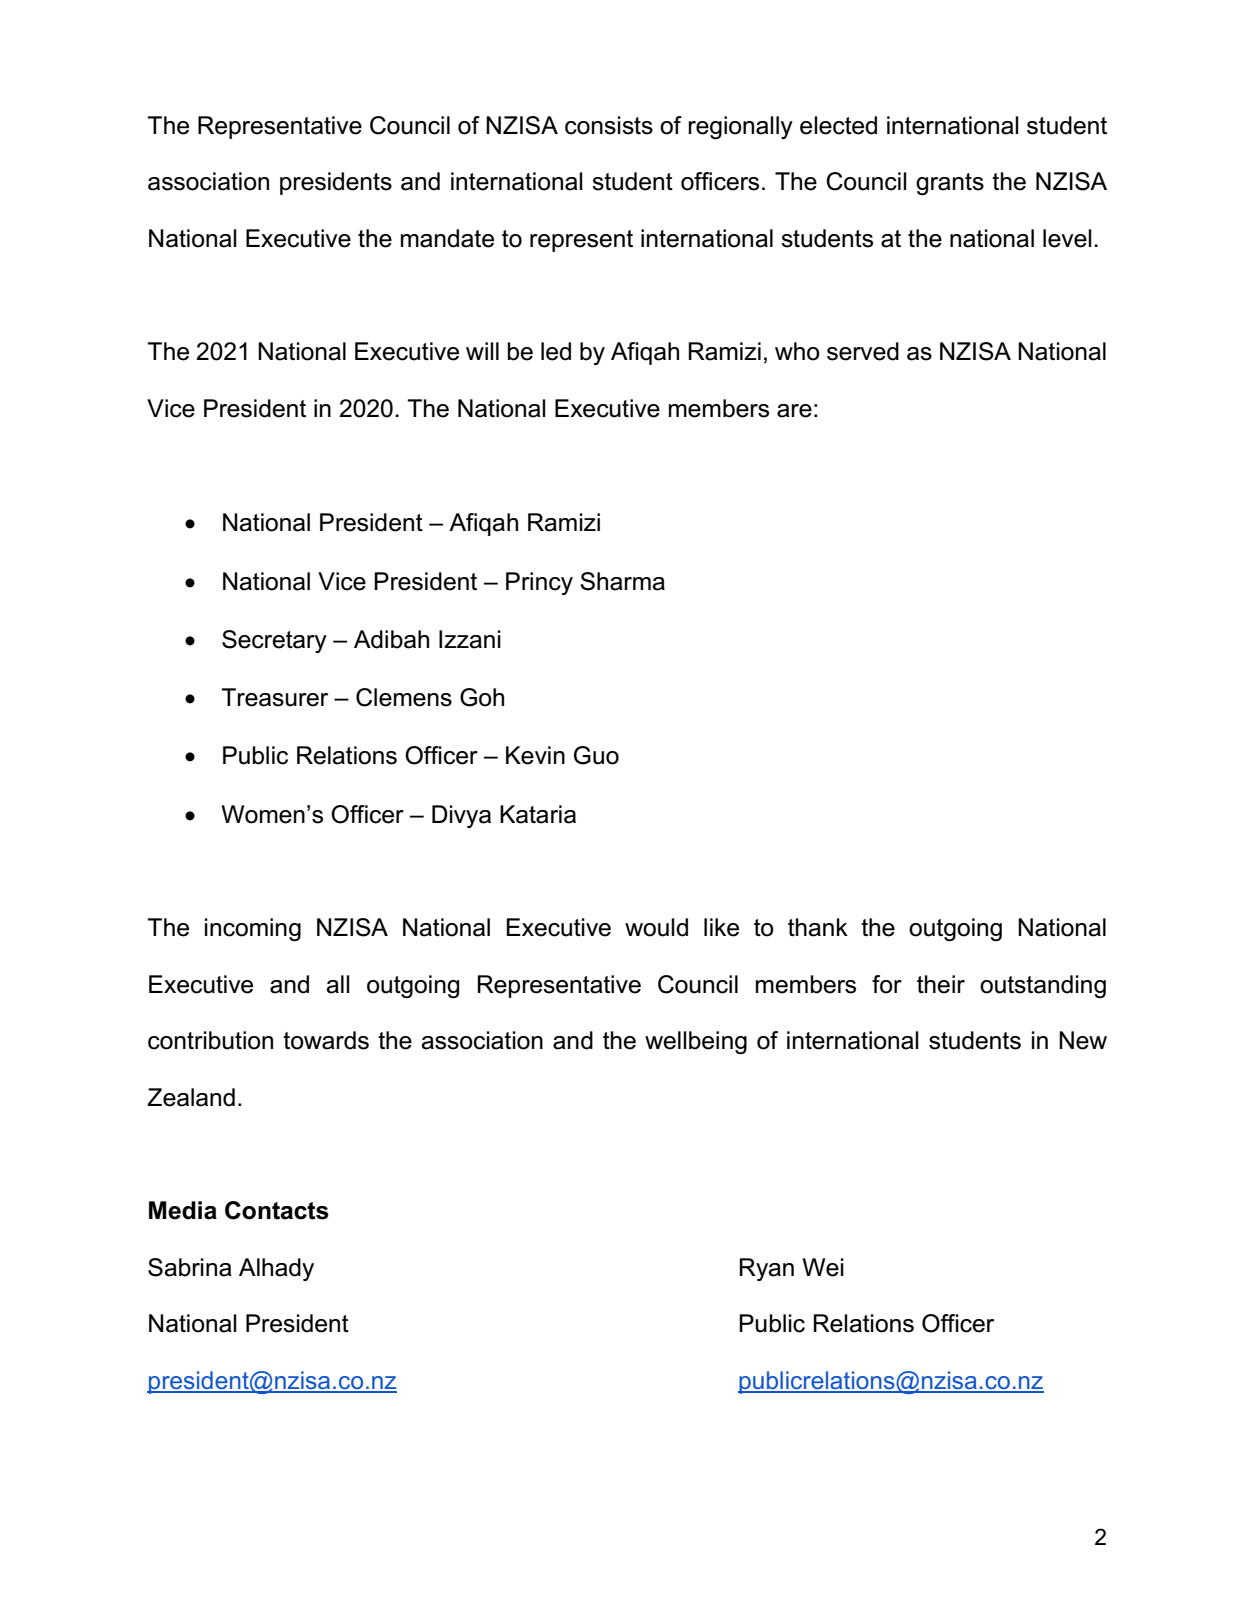 Image resolution: width=1255 pixels, height=1624 pixels. I want to click on would, so click(656, 927).
